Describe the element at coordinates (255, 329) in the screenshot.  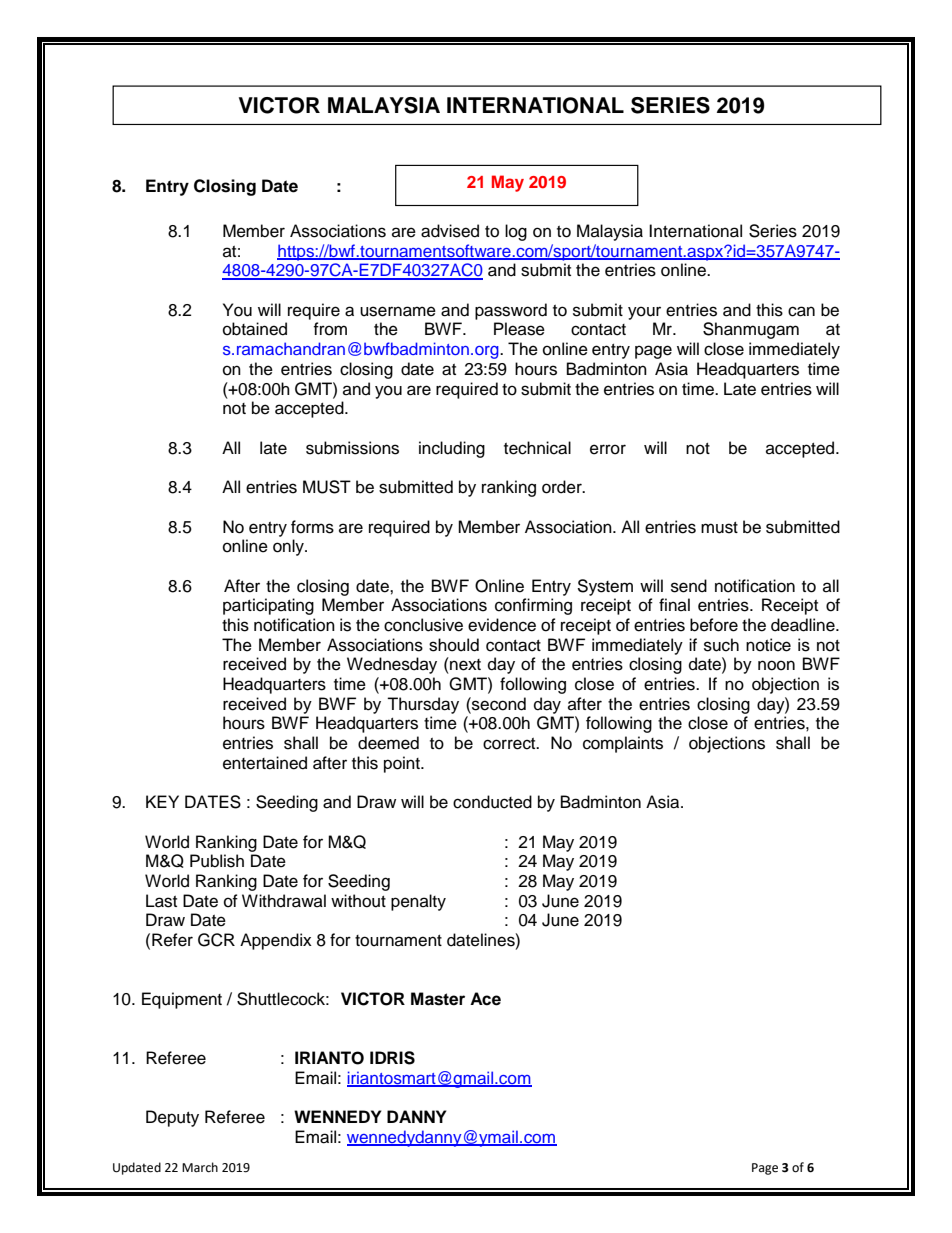
I see `obtained` at that location.
